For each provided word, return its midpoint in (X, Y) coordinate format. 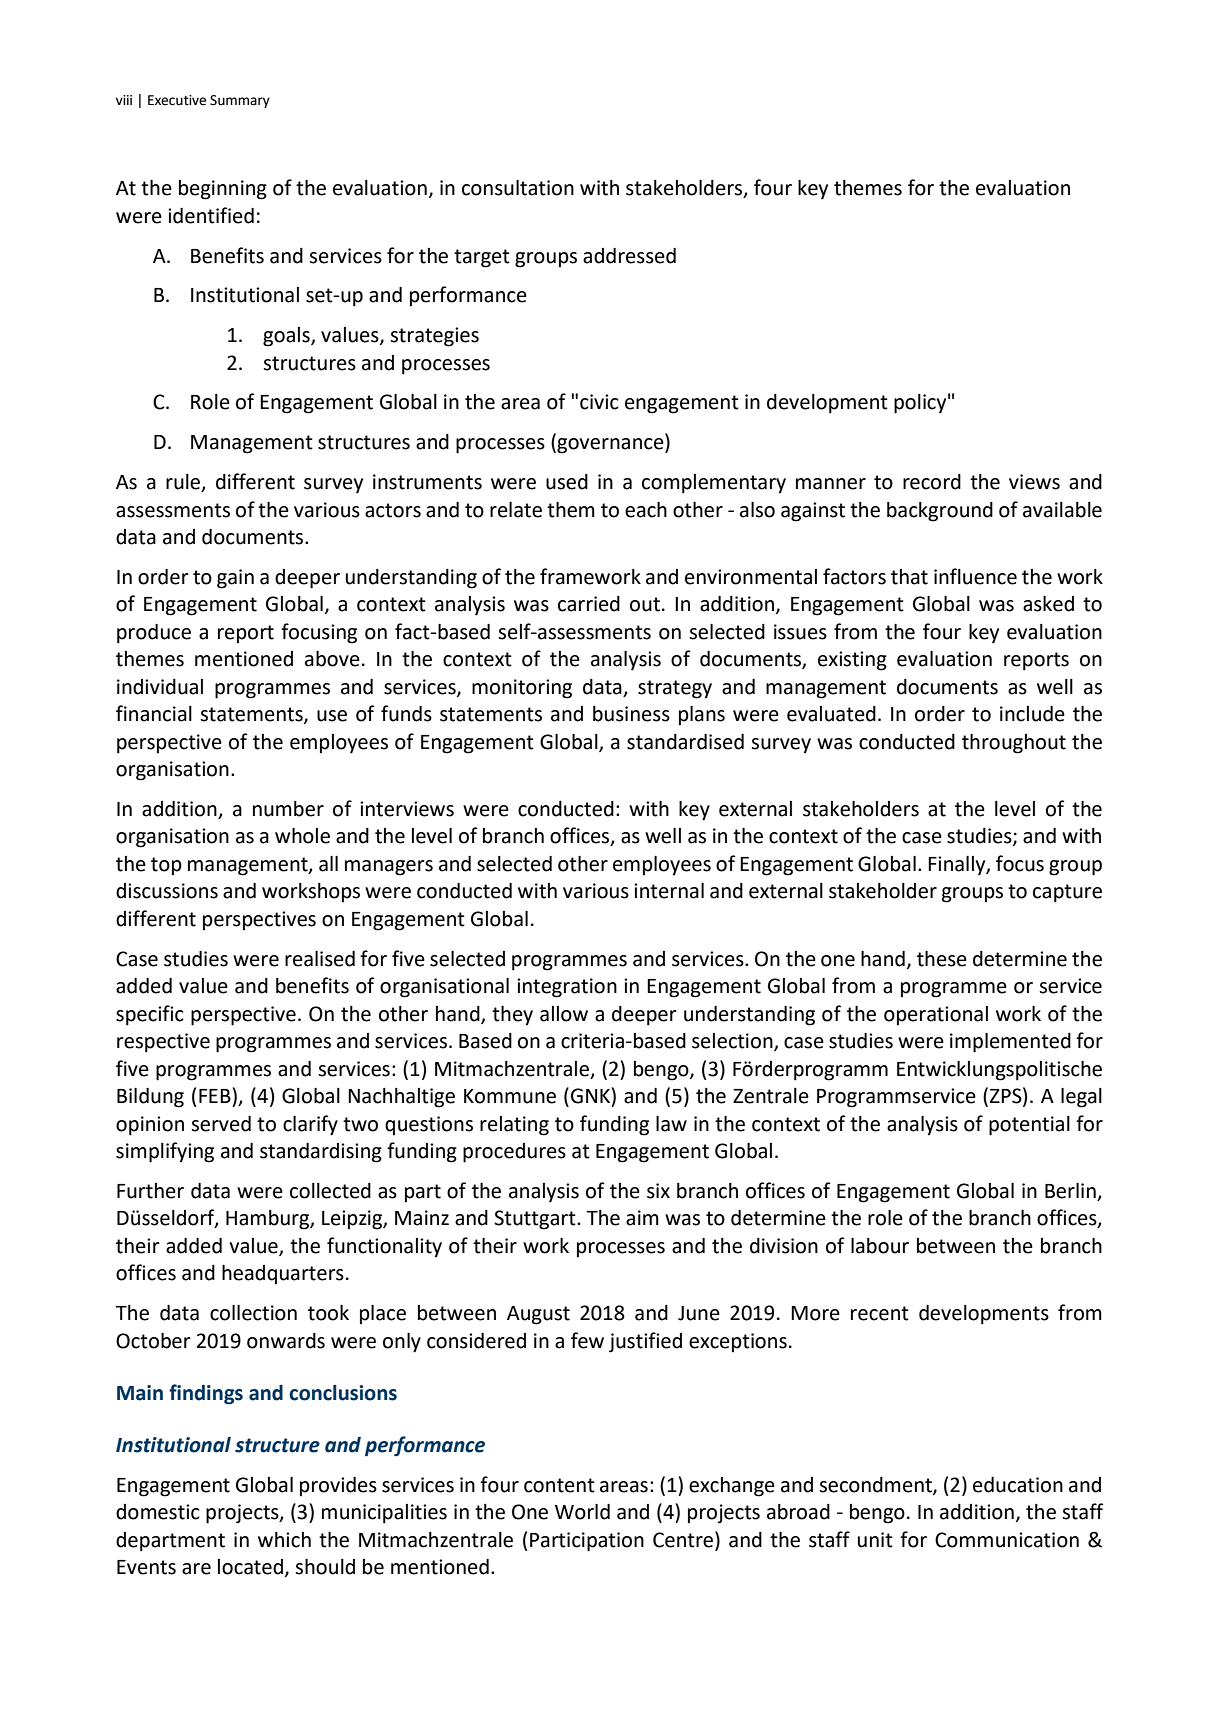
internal (669, 891)
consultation (518, 188)
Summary (240, 101)
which (284, 1540)
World (582, 1512)
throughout (1014, 744)
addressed (629, 256)
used (567, 482)
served (221, 1124)
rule (184, 483)
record (932, 482)
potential (1029, 1126)
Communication (1007, 1540)
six (658, 1191)
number (288, 809)
